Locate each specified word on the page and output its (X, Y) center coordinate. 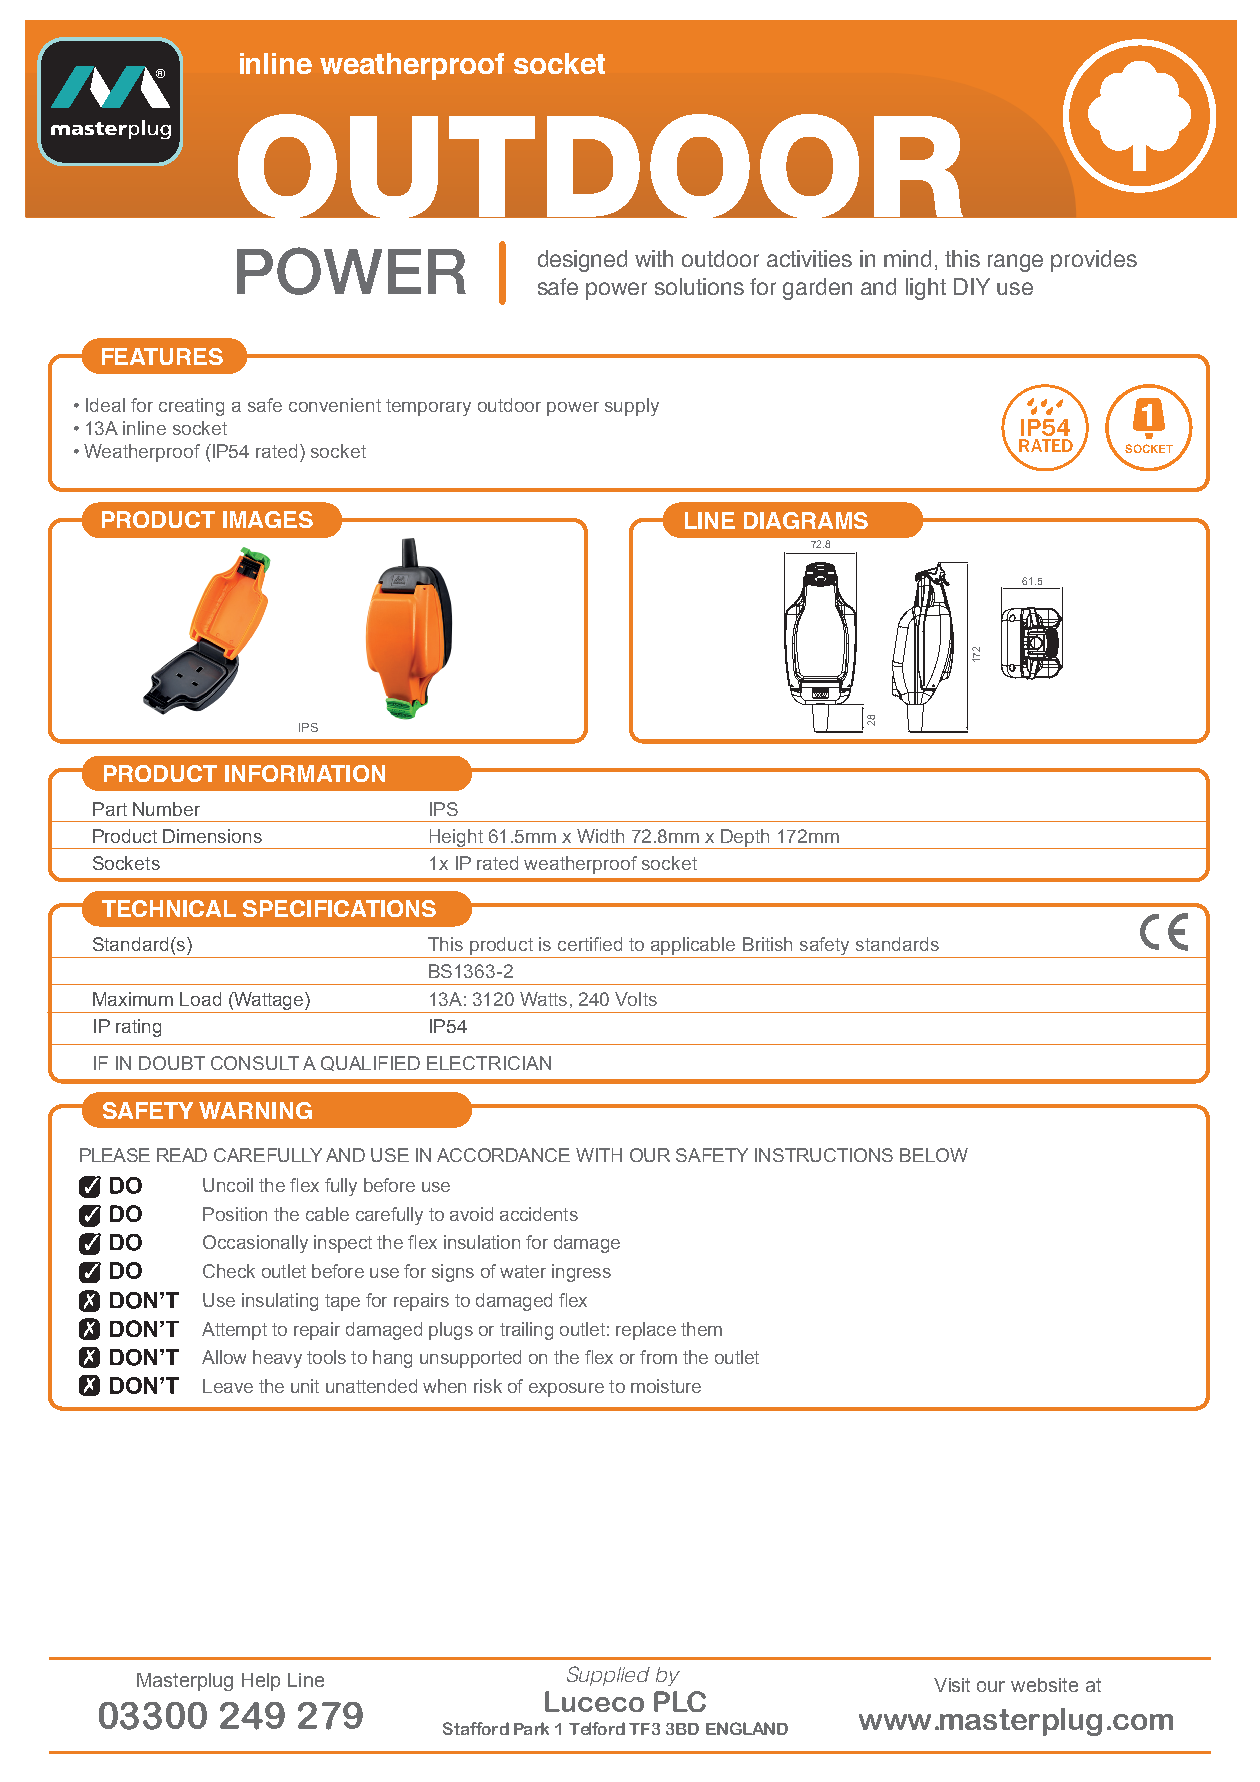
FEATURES (162, 356)
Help (261, 1682)
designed (582, 261)
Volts (636, 999)
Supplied (608, 1676)
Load (200, 999)
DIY (972, 286)
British (767, 944)
